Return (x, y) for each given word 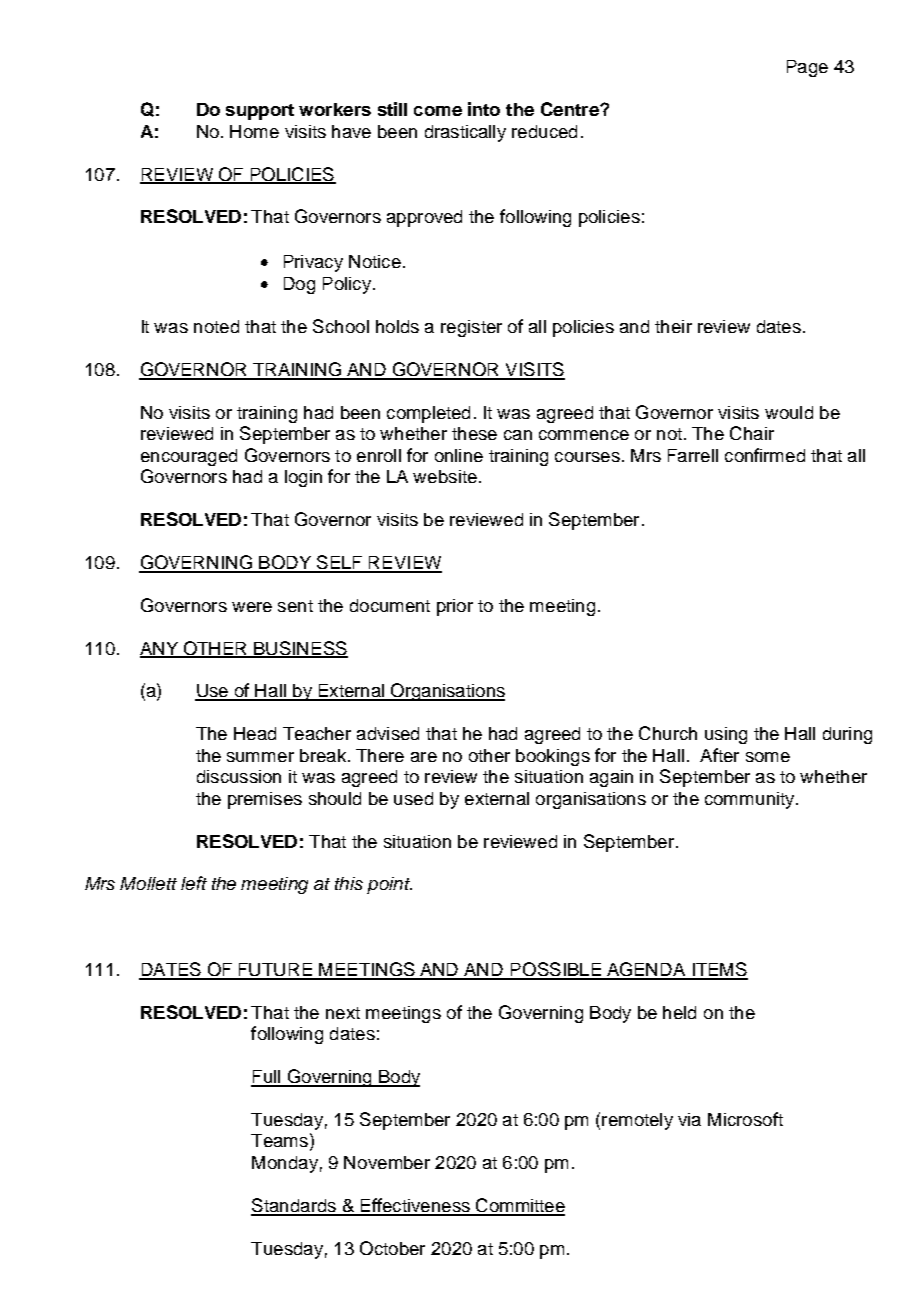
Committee (519, 1206)
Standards (295, 1206)
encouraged (189, 457)
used (413, 798)
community (751, 800)
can (518, 435)
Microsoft (745, 1119)
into (484, 109)
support (260, 112)
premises (265, 800)
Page (807, 68)
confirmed (765, 455)
